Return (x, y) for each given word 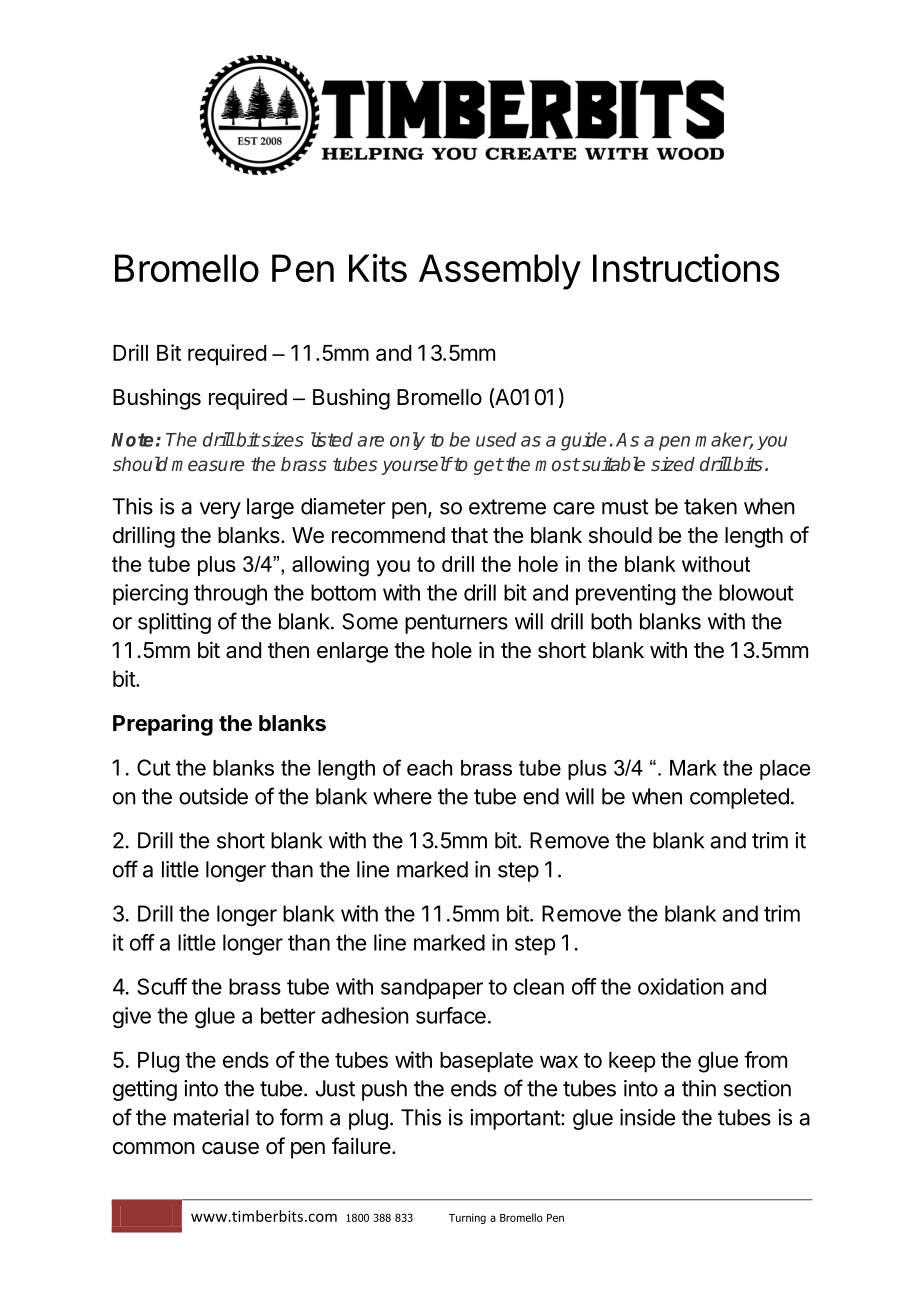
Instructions (686, 267)
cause (230, 1148)
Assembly (500, 272)
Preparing (163, 725)
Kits (378, 268)
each (429, 768)
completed (739, 798)
